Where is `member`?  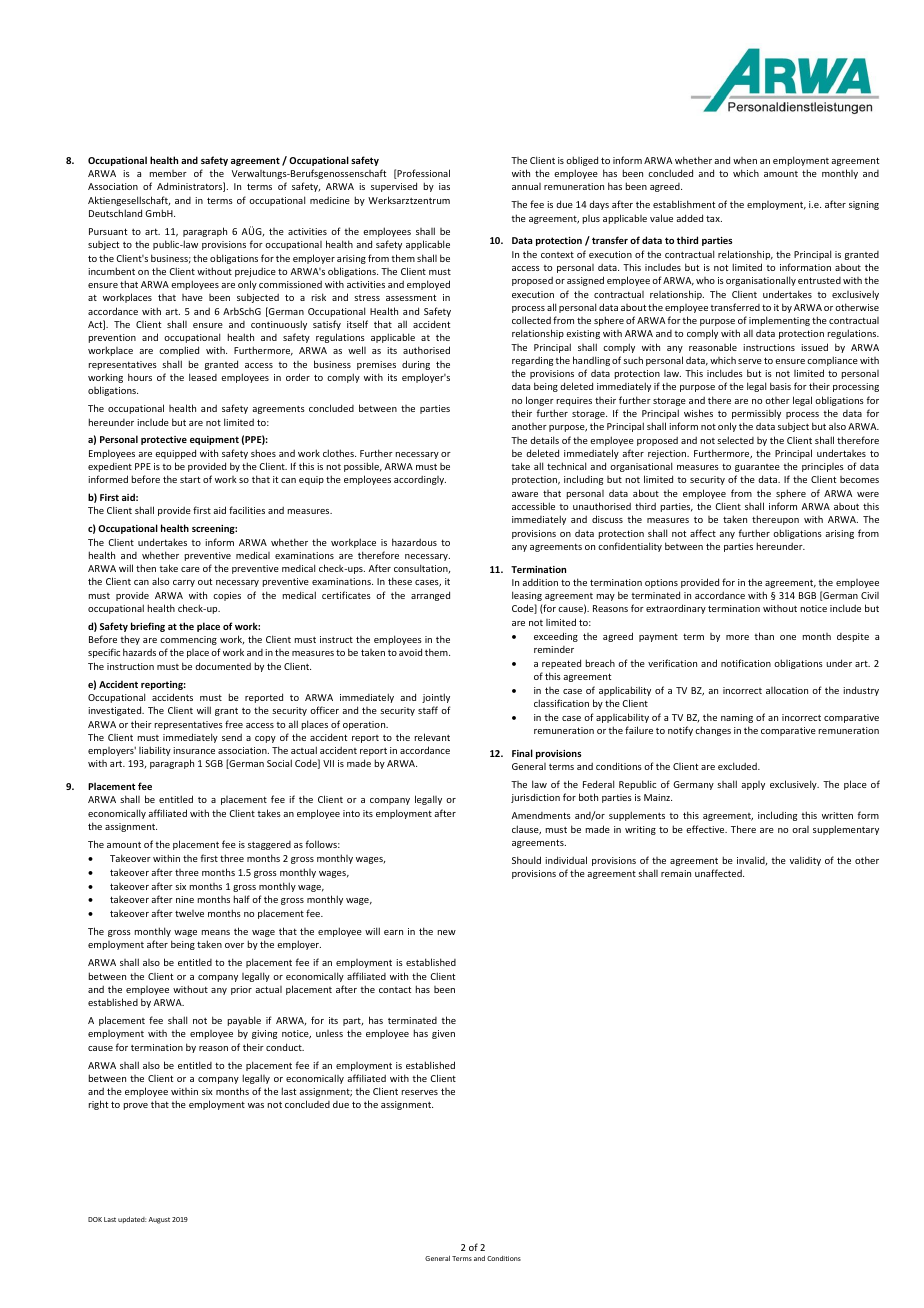 member is located at coordinates (168, 173).
